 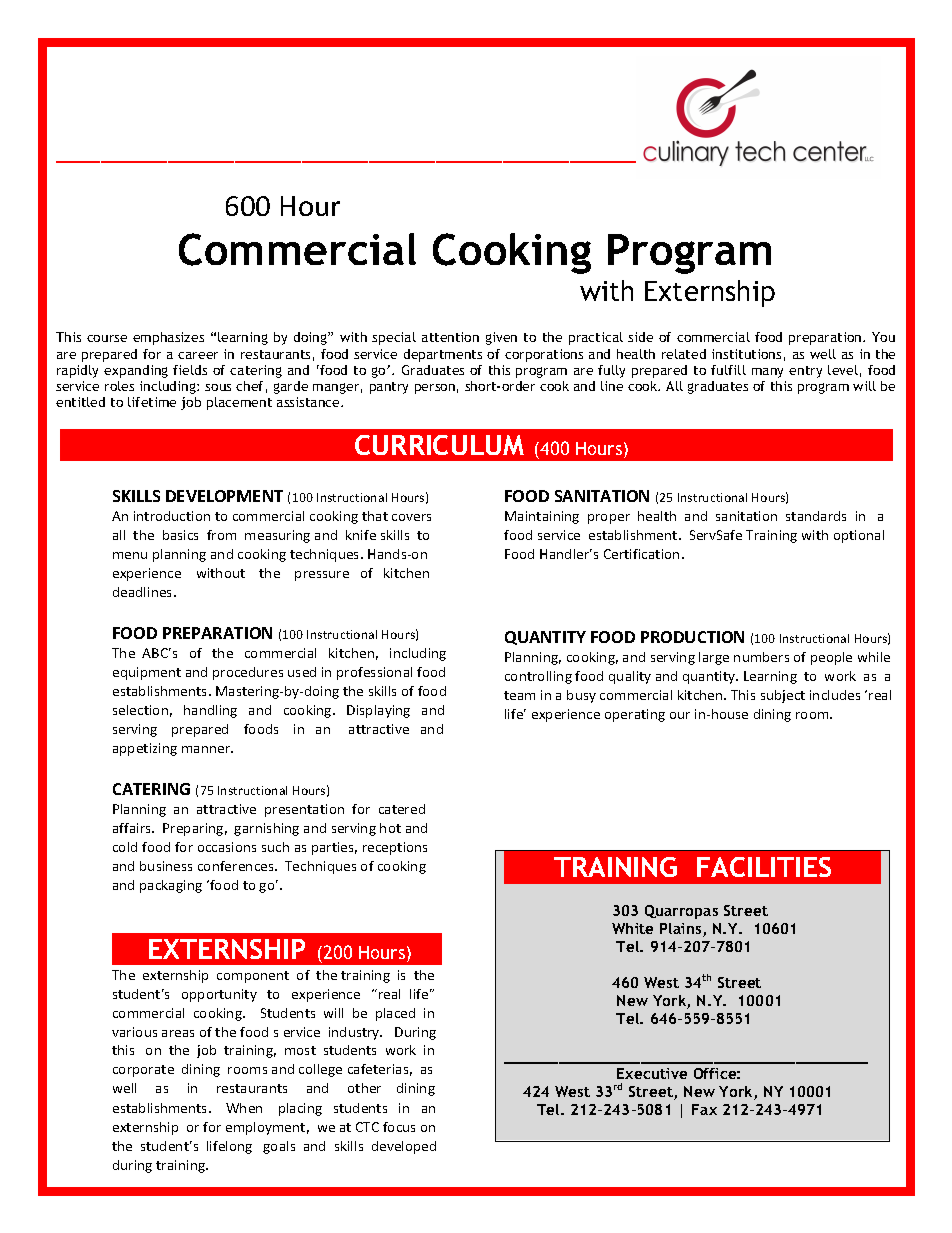 I want to click on Maintaining, so click(x=542, y=517).
